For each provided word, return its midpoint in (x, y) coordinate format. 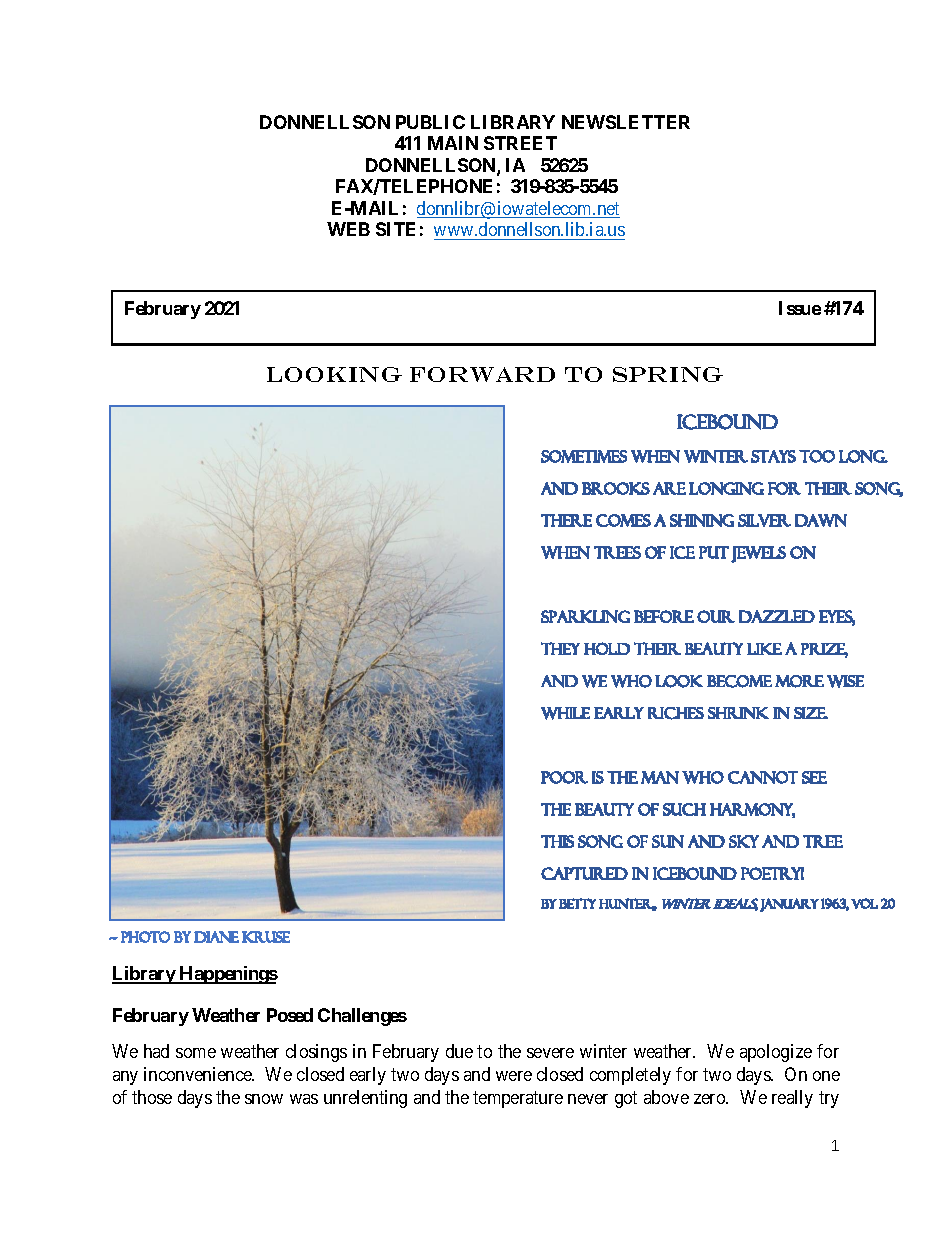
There (566, 520)
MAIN (453, 143)
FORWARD (482, 374)
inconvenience (199, 1074)
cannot (763, 777)
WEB (348, 229)
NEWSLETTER (626, 122)
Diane (216, 937)
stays (773, 456)
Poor (564, 777)
